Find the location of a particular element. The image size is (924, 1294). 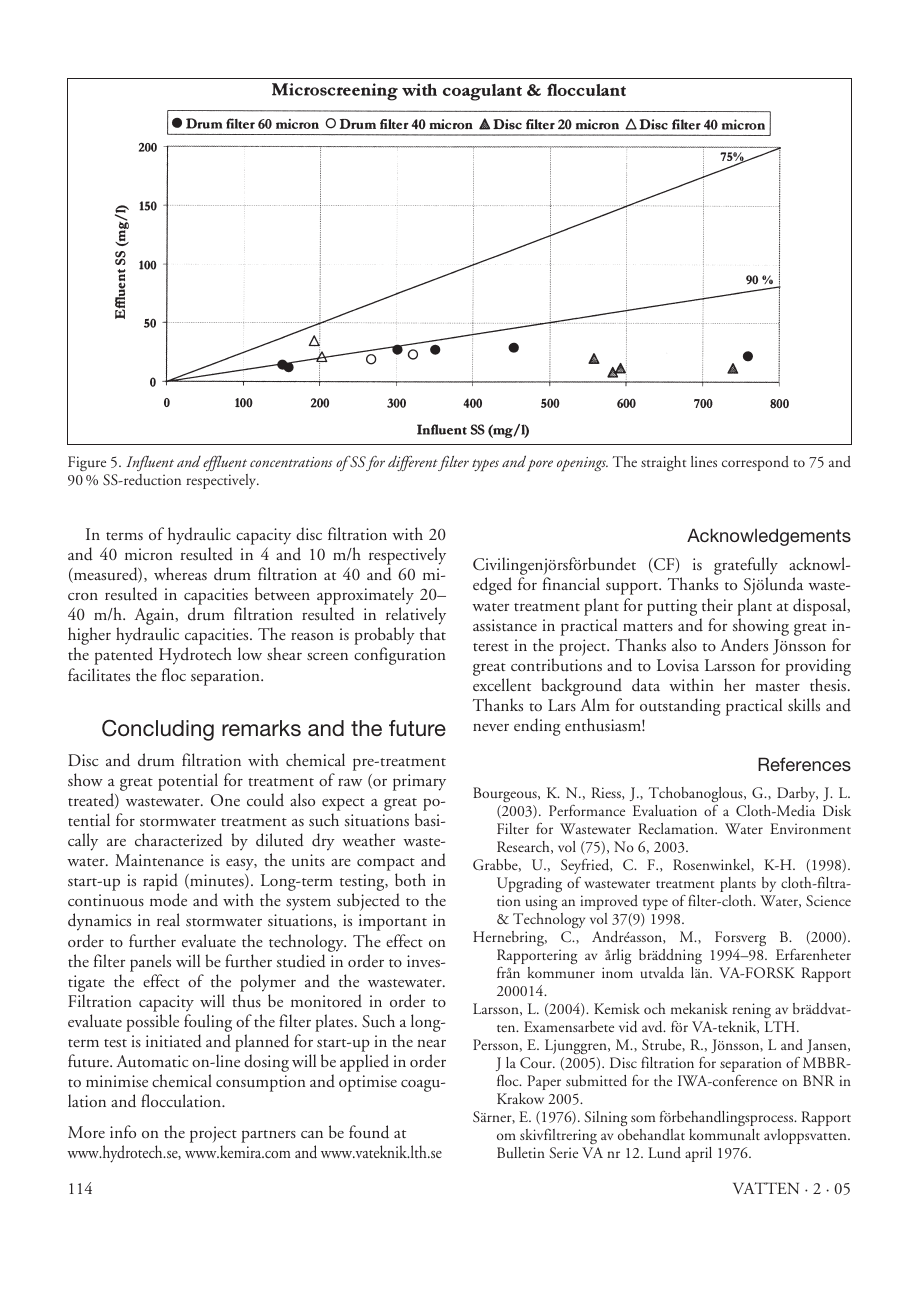

info is located at coordinates (123, 1131).
